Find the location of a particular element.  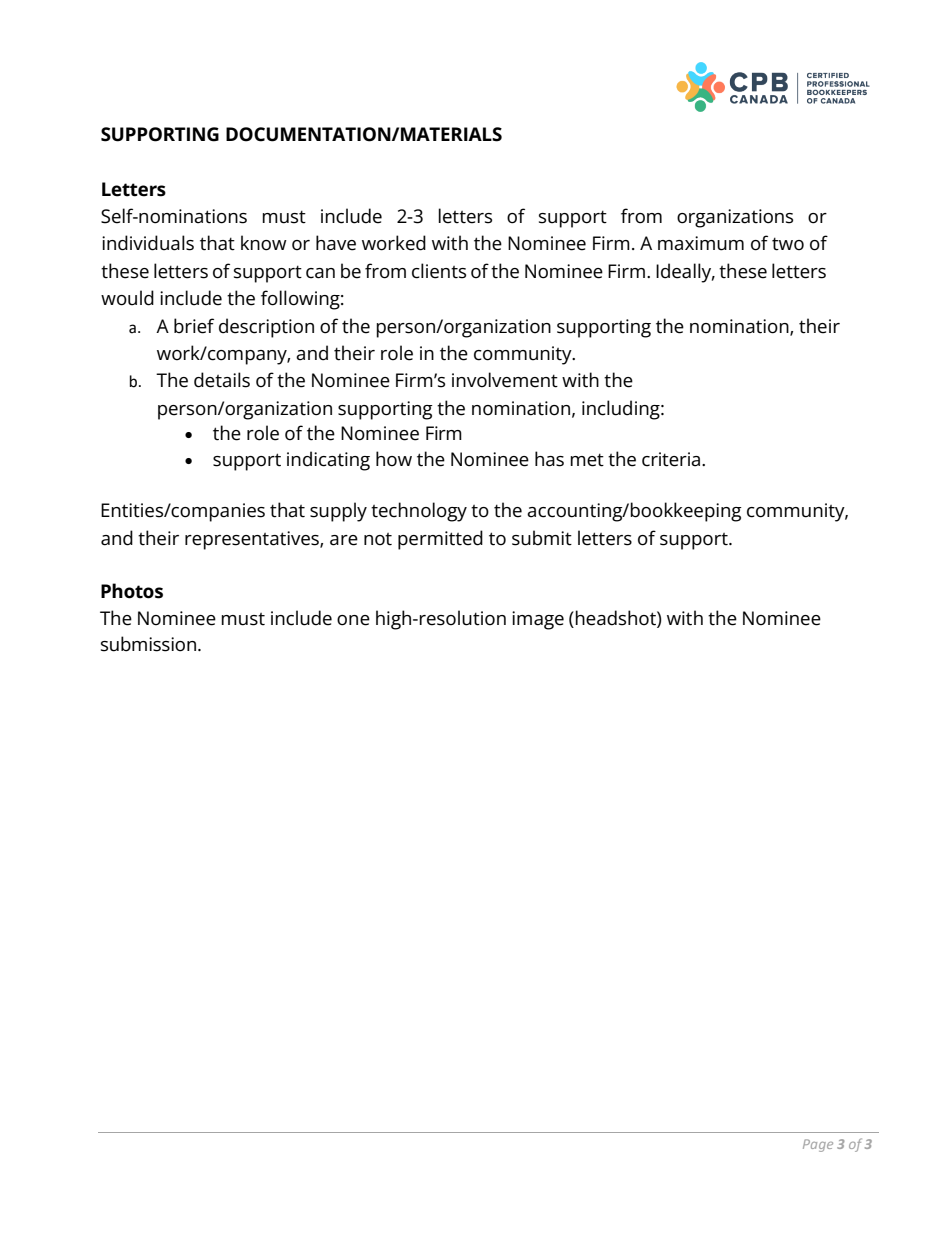

image is located at coordinates (538, 620).
